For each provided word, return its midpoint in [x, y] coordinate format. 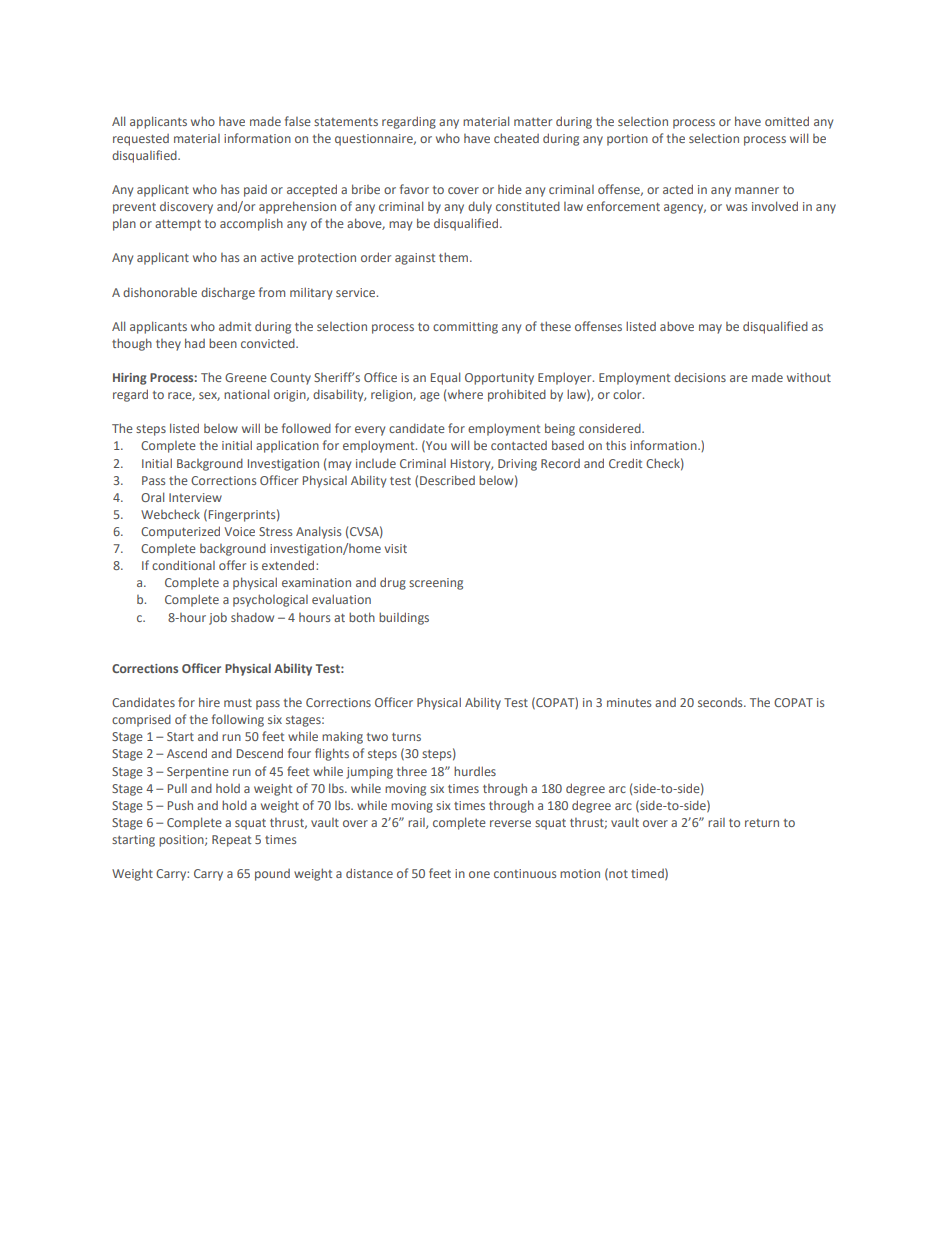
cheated [516, 138]
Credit [625, 463]
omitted [787, 121]
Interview [195, 497]
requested [141, 140]
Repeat [231, 841]
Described [447, 480]
